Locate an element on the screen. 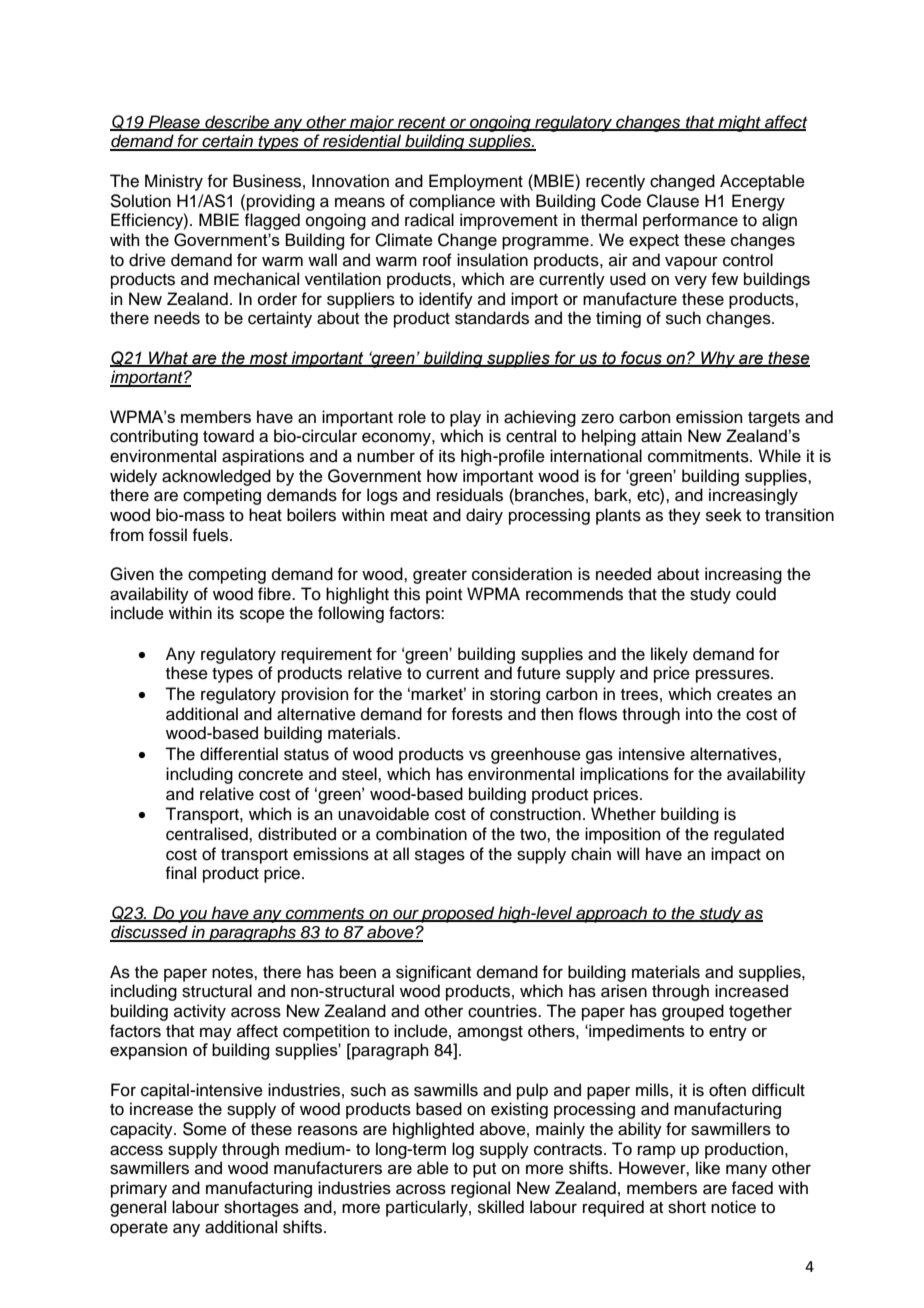 Image resolution: width=924 pixels, height=1308 pixels. Ministry is located at coordinates (174, 182).
